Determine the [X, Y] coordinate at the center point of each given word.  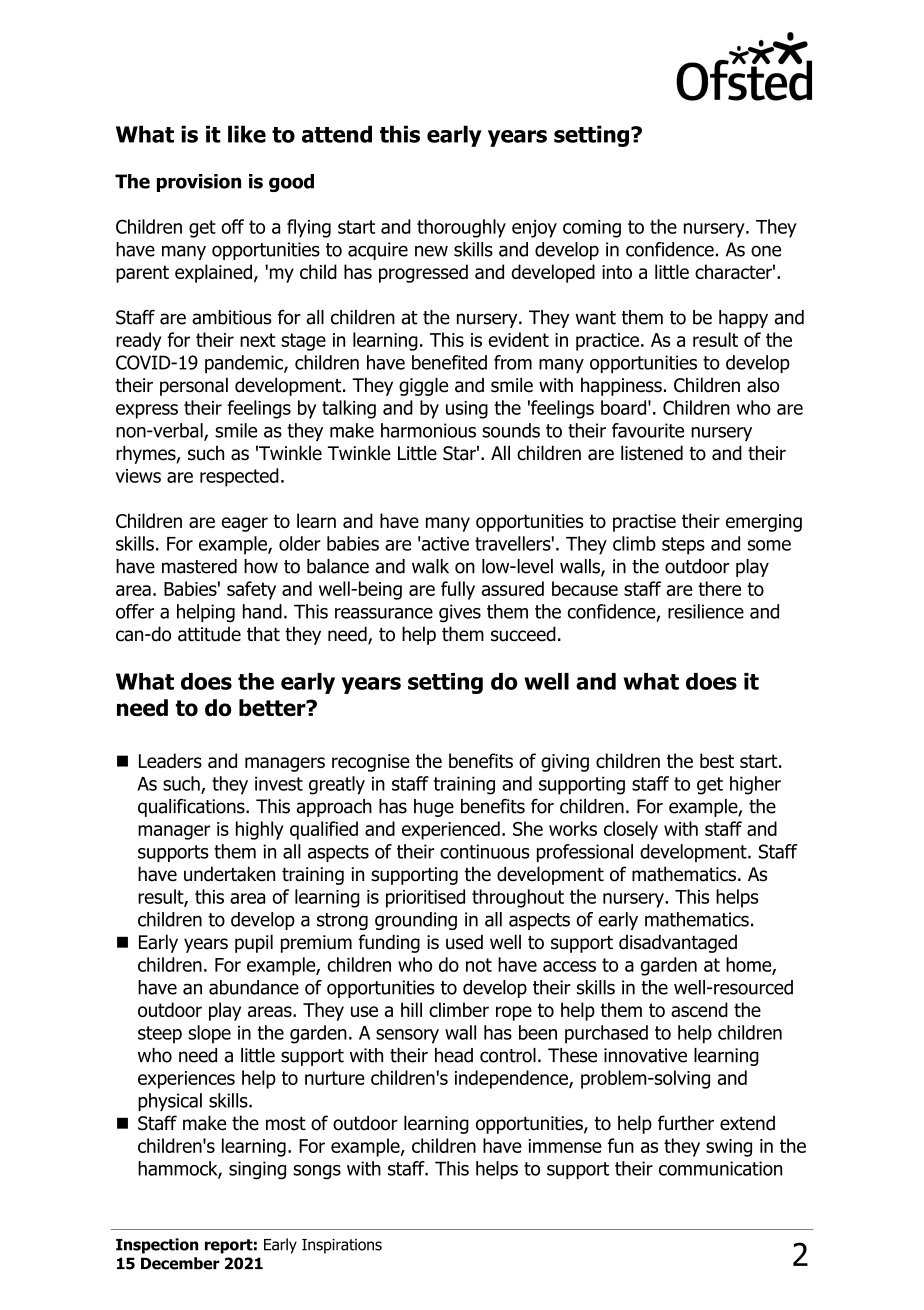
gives [460, 613]
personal [194, 386]
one [766, 251]
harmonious [428, 430]
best [717, 760]
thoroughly [461, 228]
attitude [209, 634]
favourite [648, 430]
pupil [254, 943]
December [180, 1263]
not [479, 965]
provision [199, 183]
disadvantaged [678, 943]
